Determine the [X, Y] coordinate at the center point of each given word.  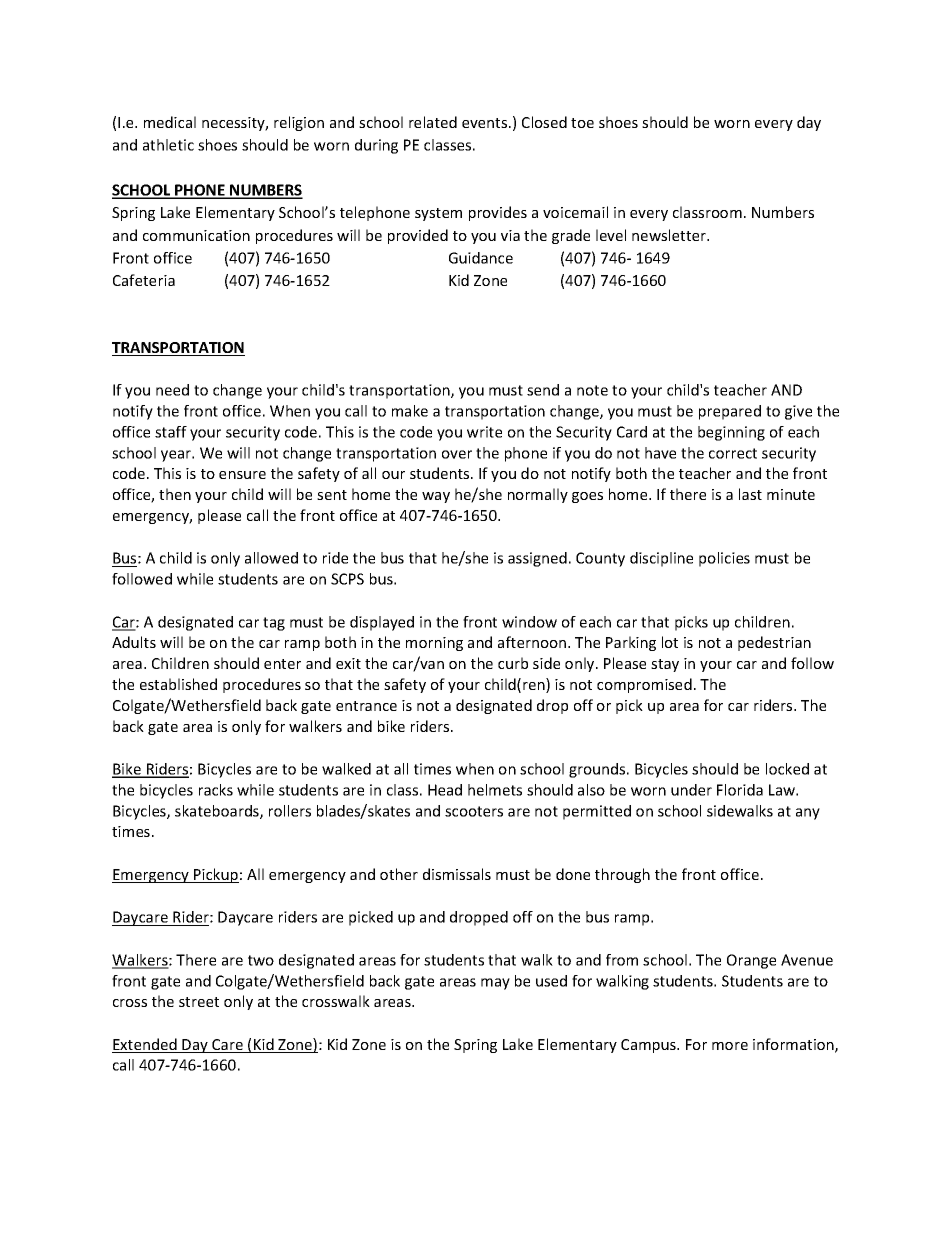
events [486, 123]
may [495, 984]
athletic [168, 145]
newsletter [670, 235]
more [730, 1046]
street [199, 1002]
